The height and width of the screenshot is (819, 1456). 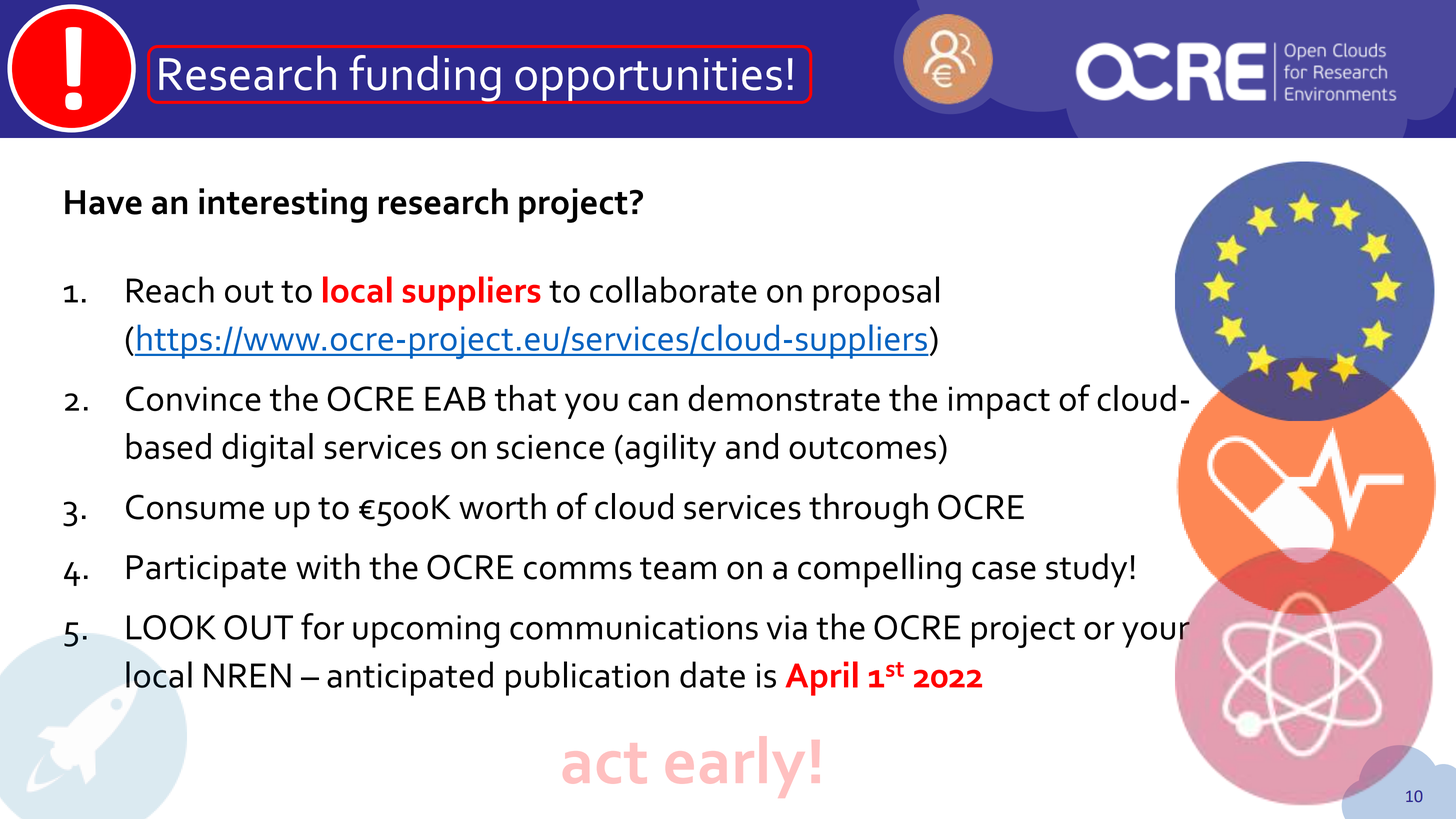 I want to click on opportunities, so click(x=648, y=79).
